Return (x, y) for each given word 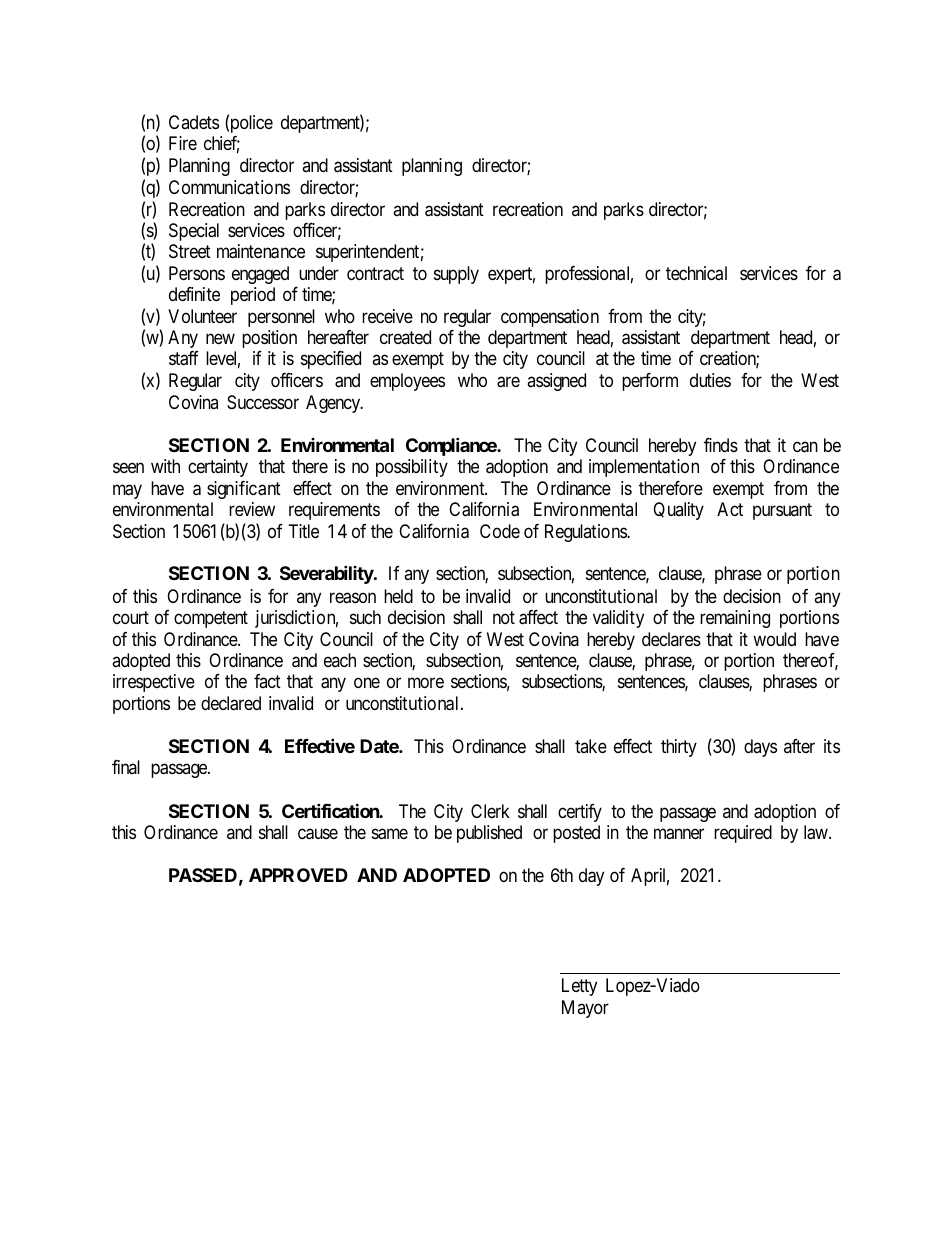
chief (222, 144)
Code (500, 531)
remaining (735, 619)
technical (696, 273)
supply (456, 275)
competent (211, 619)
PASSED (203, 875)
